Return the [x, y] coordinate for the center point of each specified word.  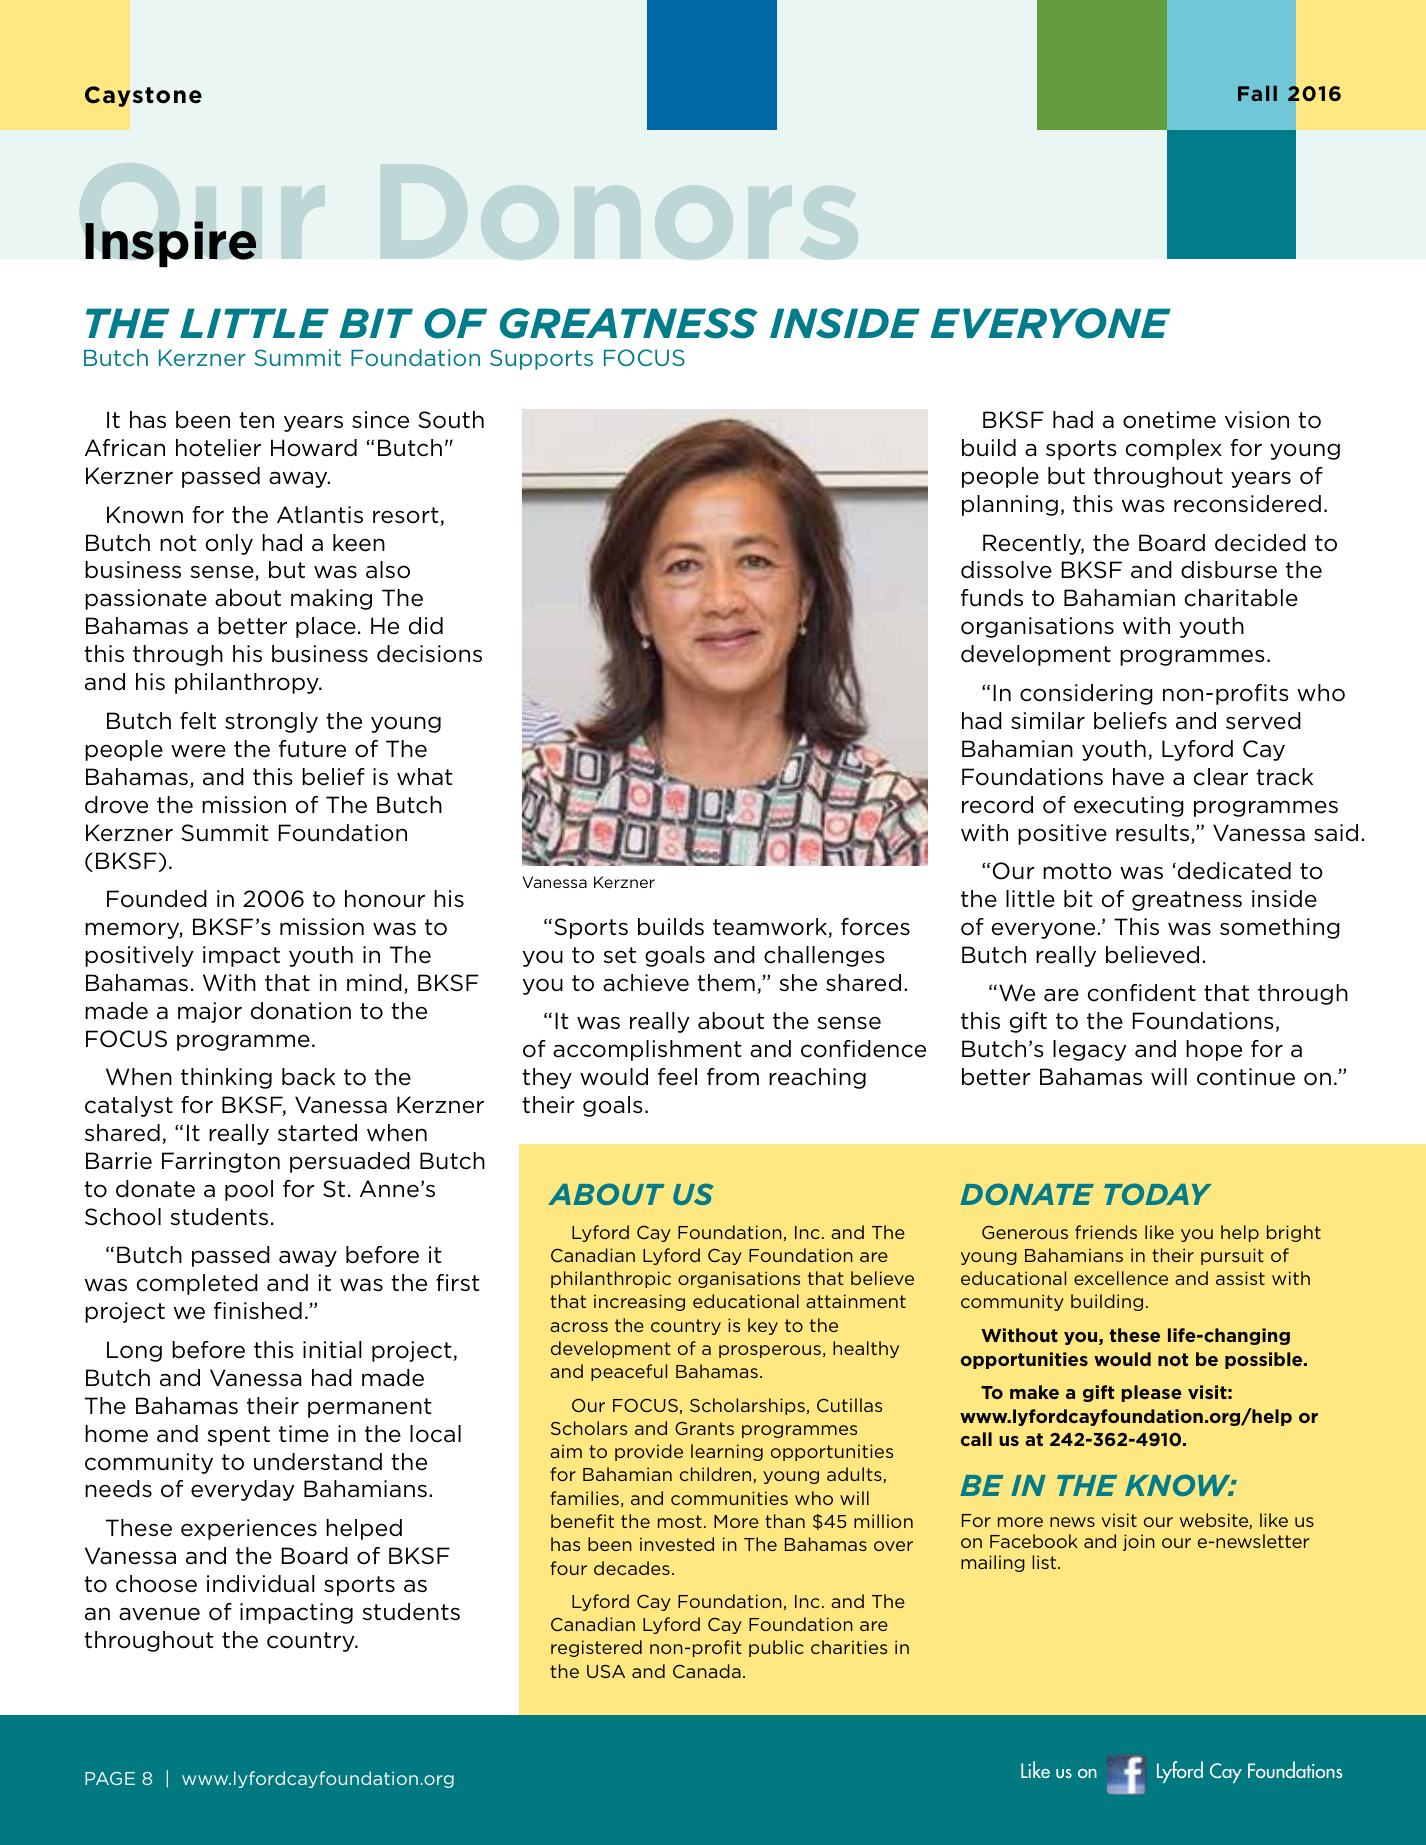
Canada [707, 1671]
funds [992, 598]
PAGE [110, 1778]
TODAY [1158, 1194]
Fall [1257, 93]
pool [249, 1190]
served [1263, 721]
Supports [541, 359]
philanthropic [611, 1279]
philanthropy [248, 683]
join [1139, 1542]
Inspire [171, 244]
